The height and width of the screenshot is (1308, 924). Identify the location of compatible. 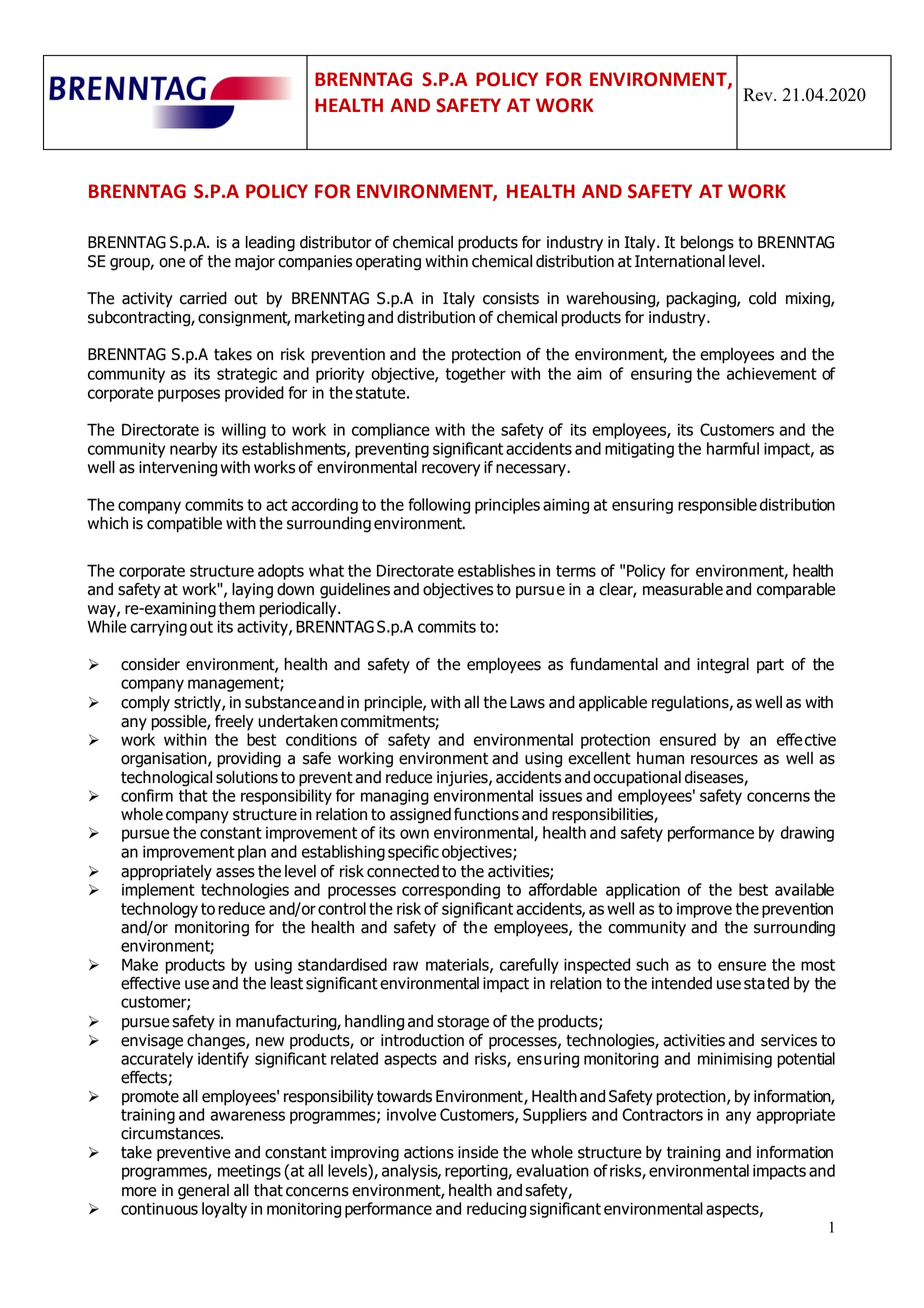
(184, 525).
